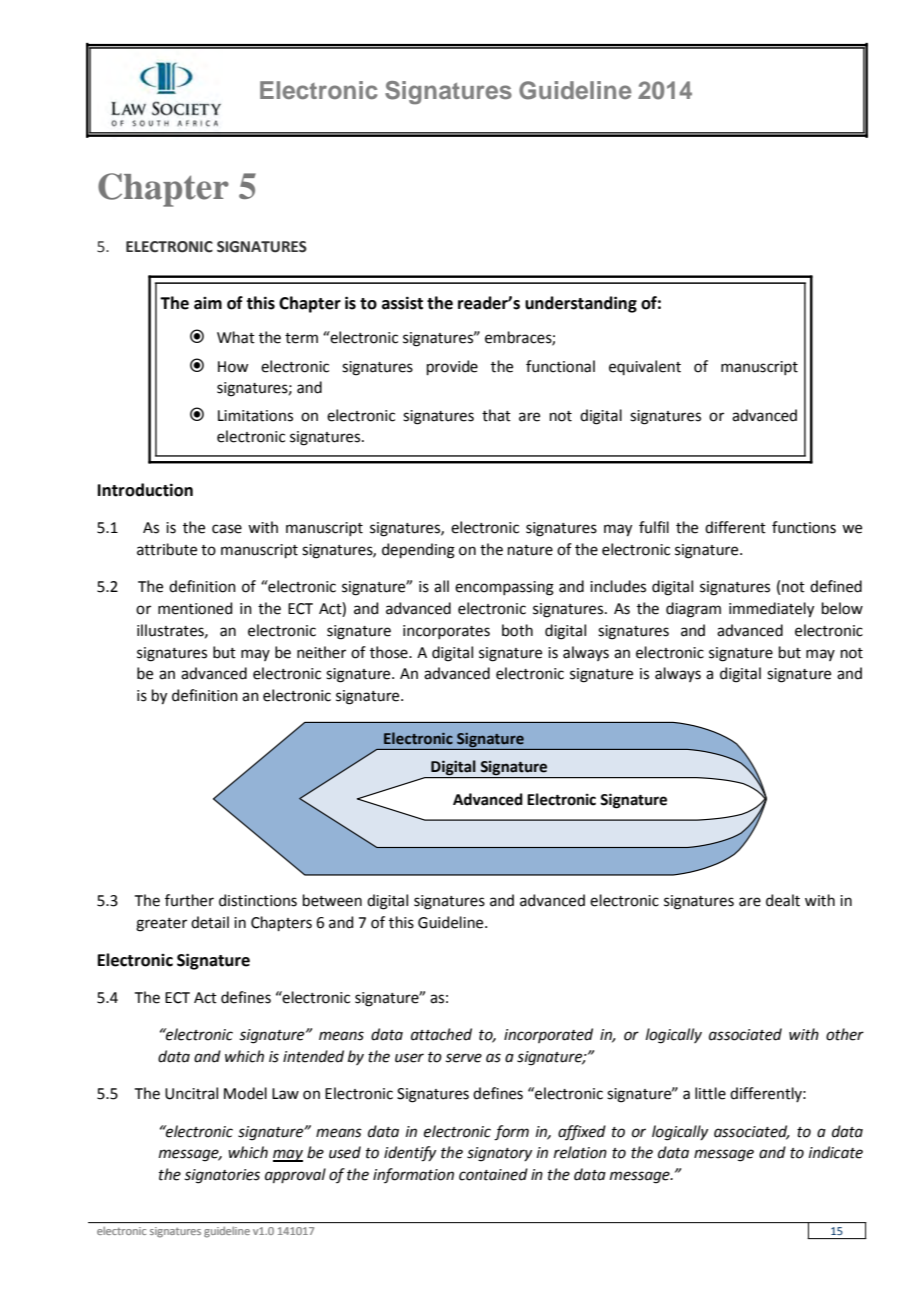 The width and height of the screenshot is (924, 1307). Describe the element at coordinates (321, 652) in the screenshot. I see `neither` at that location.
